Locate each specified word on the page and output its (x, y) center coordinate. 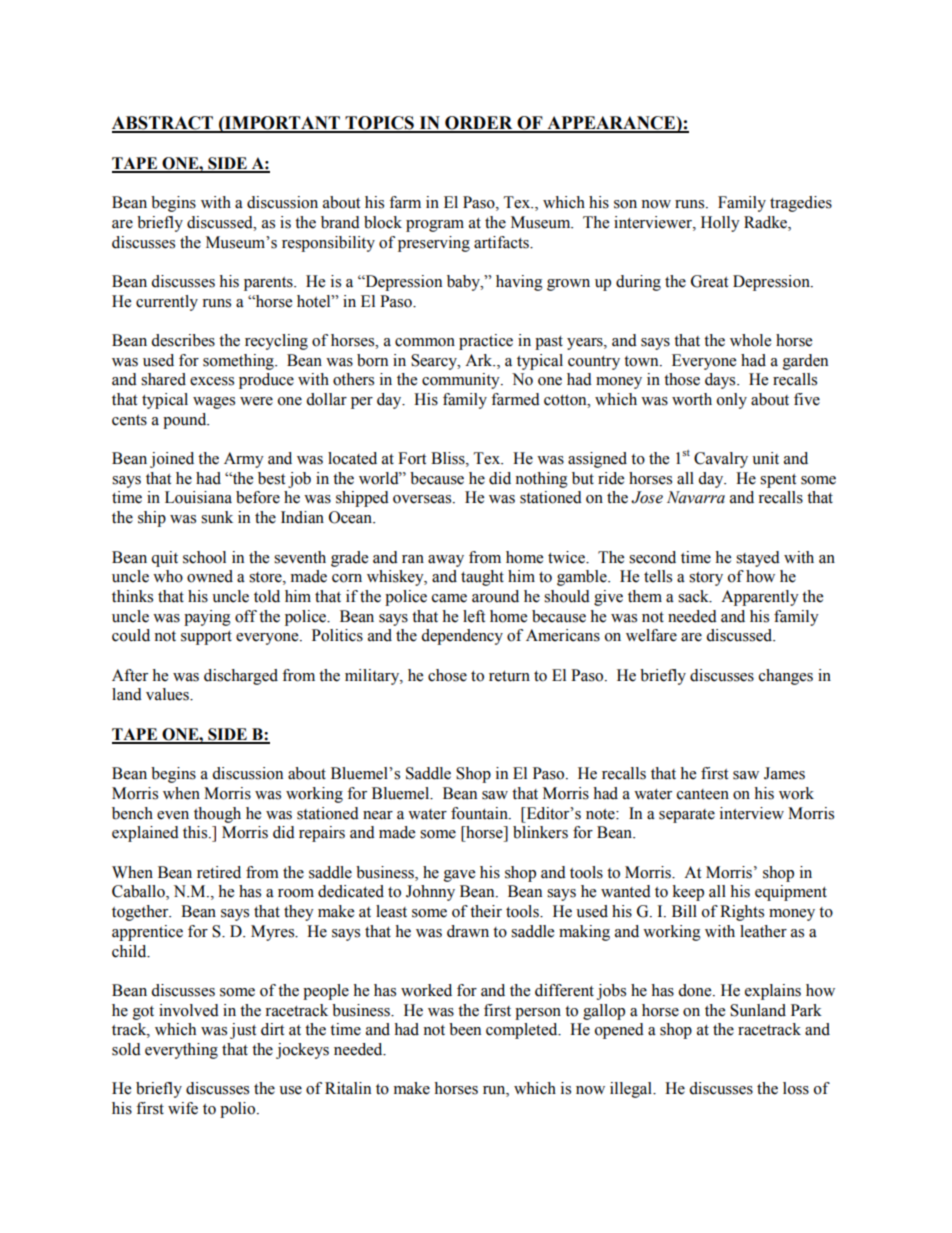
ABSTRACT (163, 124)
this (196, 832)
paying (207, 618)
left (474, 616)
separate (687, 816)
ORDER (479, 124)
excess (212, 381)
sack (694, 596)
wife (183, 1108)
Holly (720, 224)
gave (459, 876)
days (721, 381)
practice (486, 342)
